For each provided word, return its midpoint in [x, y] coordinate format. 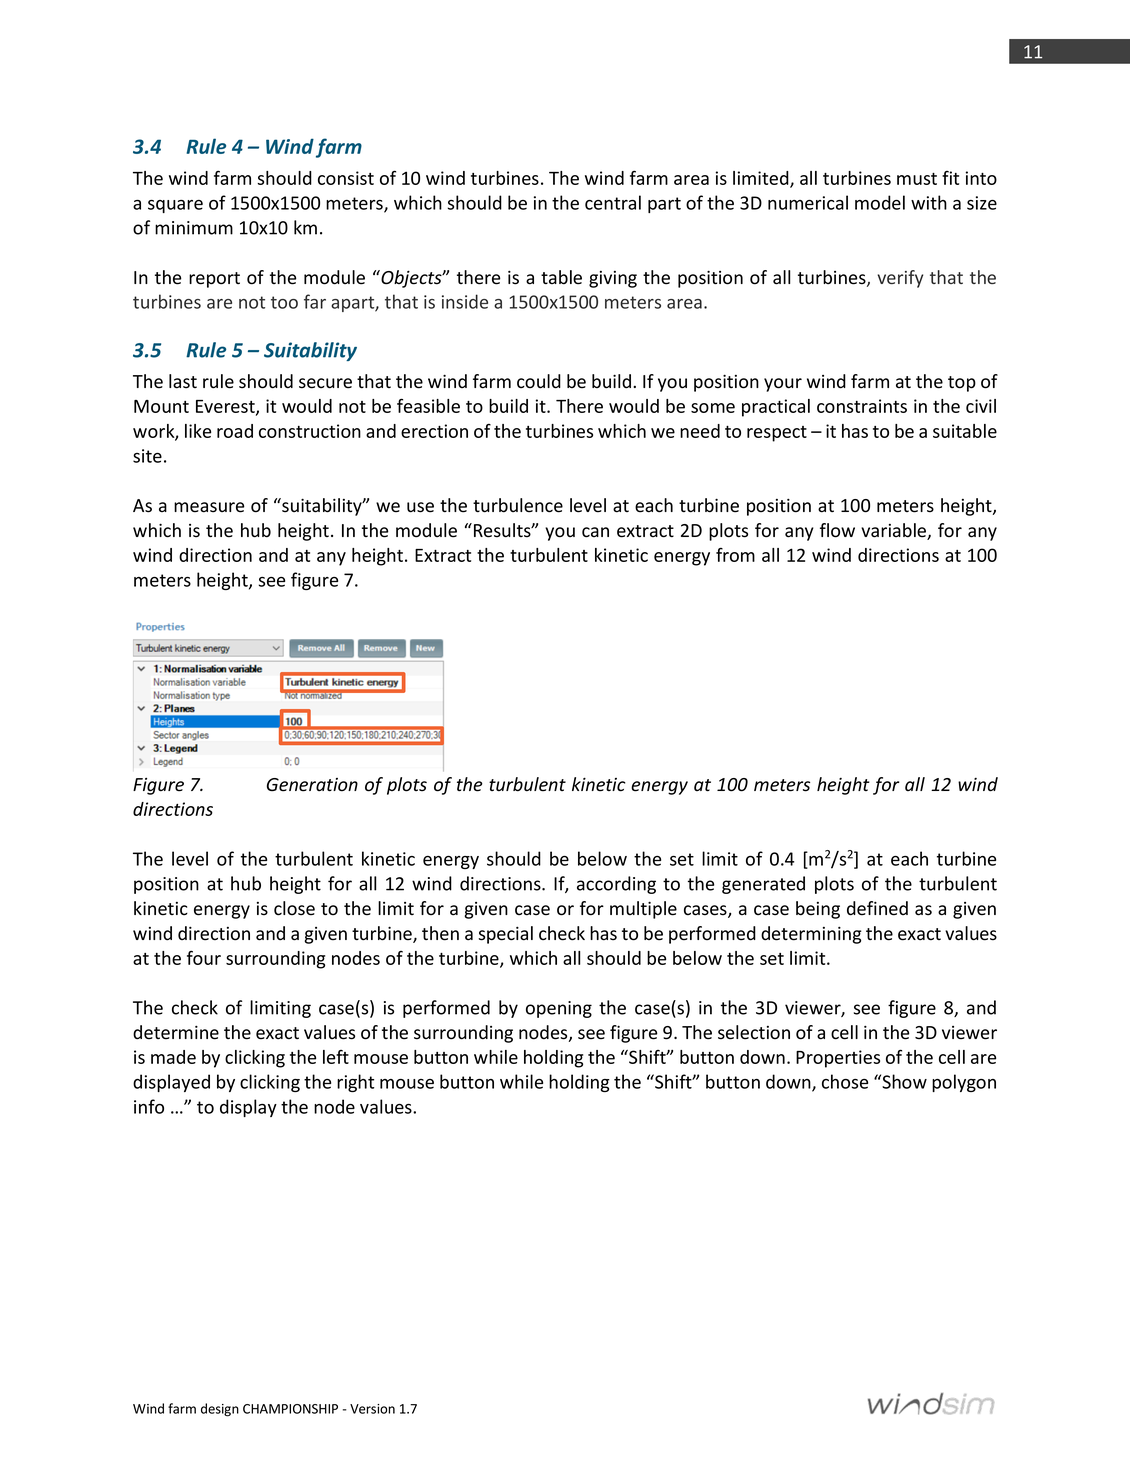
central [613, 202]
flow [837, 530]
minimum [194, 228]
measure [209, 507]
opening [559, 1009]
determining [811, 935]
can [595, 532]
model [880, 202]
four [204, 957]
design [220, 1410]
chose [845, 1081]
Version [372, 1409]
